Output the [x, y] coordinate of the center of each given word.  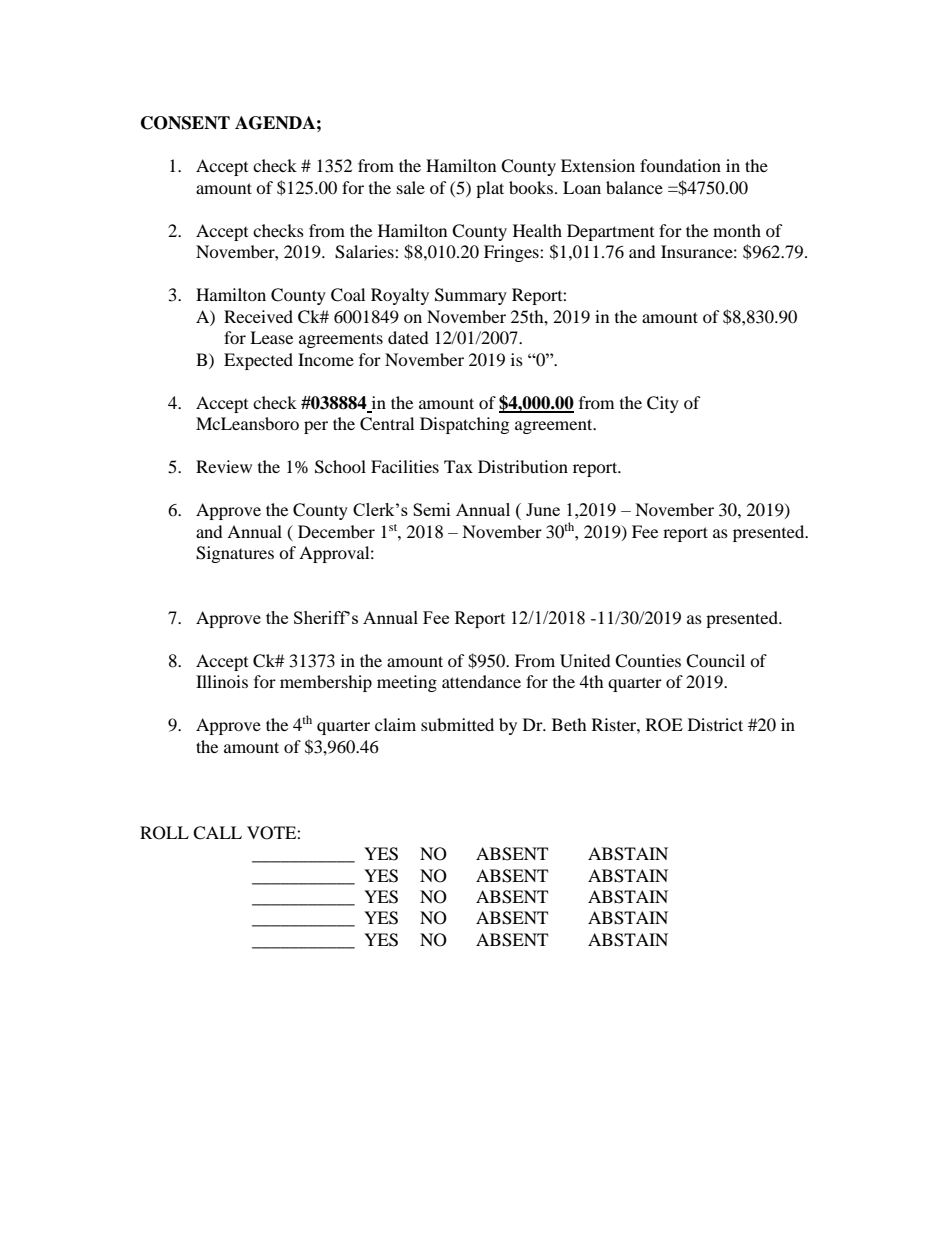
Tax [458, 466]
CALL [217, 833]
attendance [481, 681]
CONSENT [185, 123]
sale [411, 187]
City [663, 404]
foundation [680, 165]
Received [258, 316]
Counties [648, 661]
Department [610, 232]
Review [224, 466]
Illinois [222, 681]
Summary [471, 296]
